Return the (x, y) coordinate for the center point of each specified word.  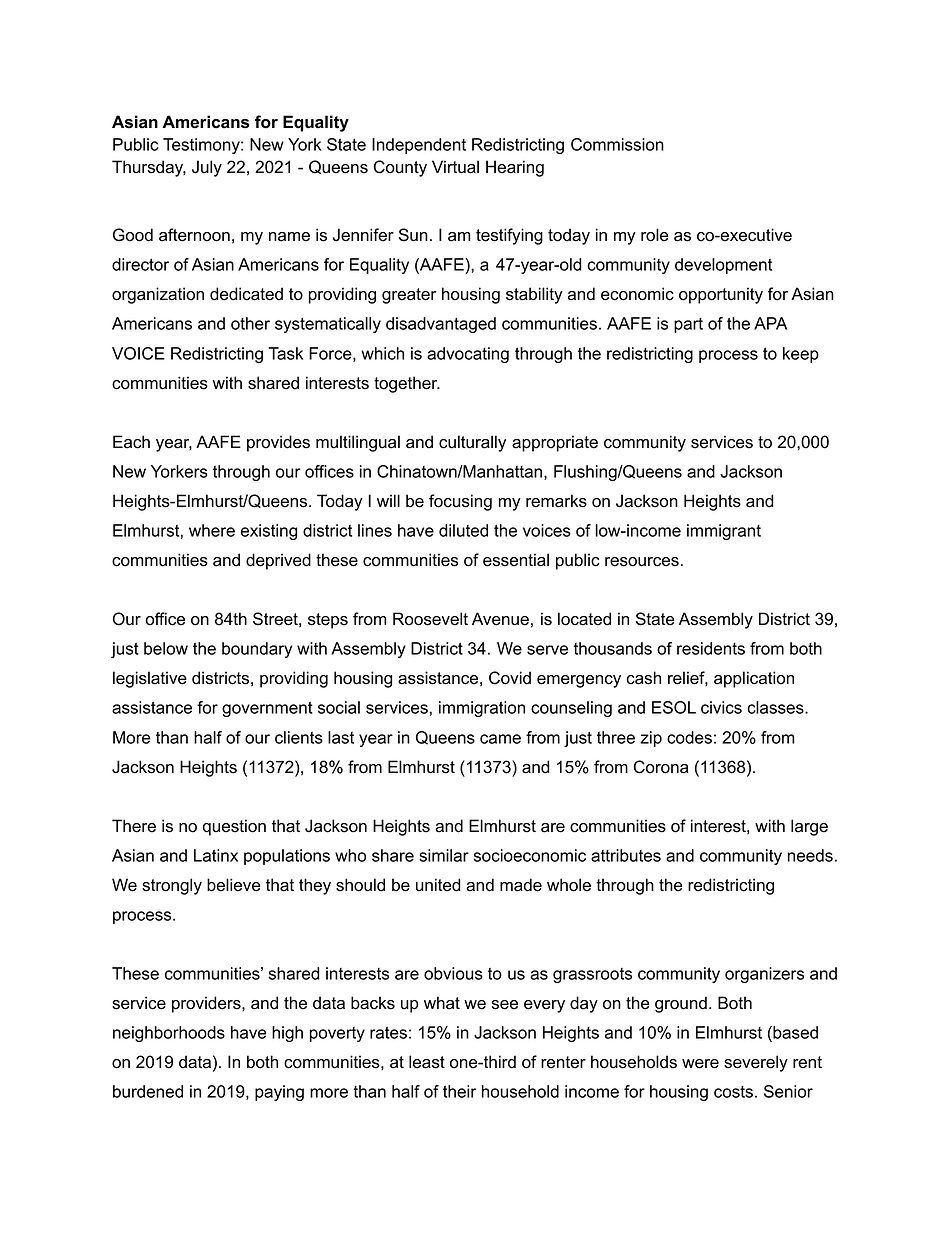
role (654, 235)
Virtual (455, 167)
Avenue (500, 619)
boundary (257, 650)
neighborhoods (169, 1034)
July (207, 168)
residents (711, 648)
